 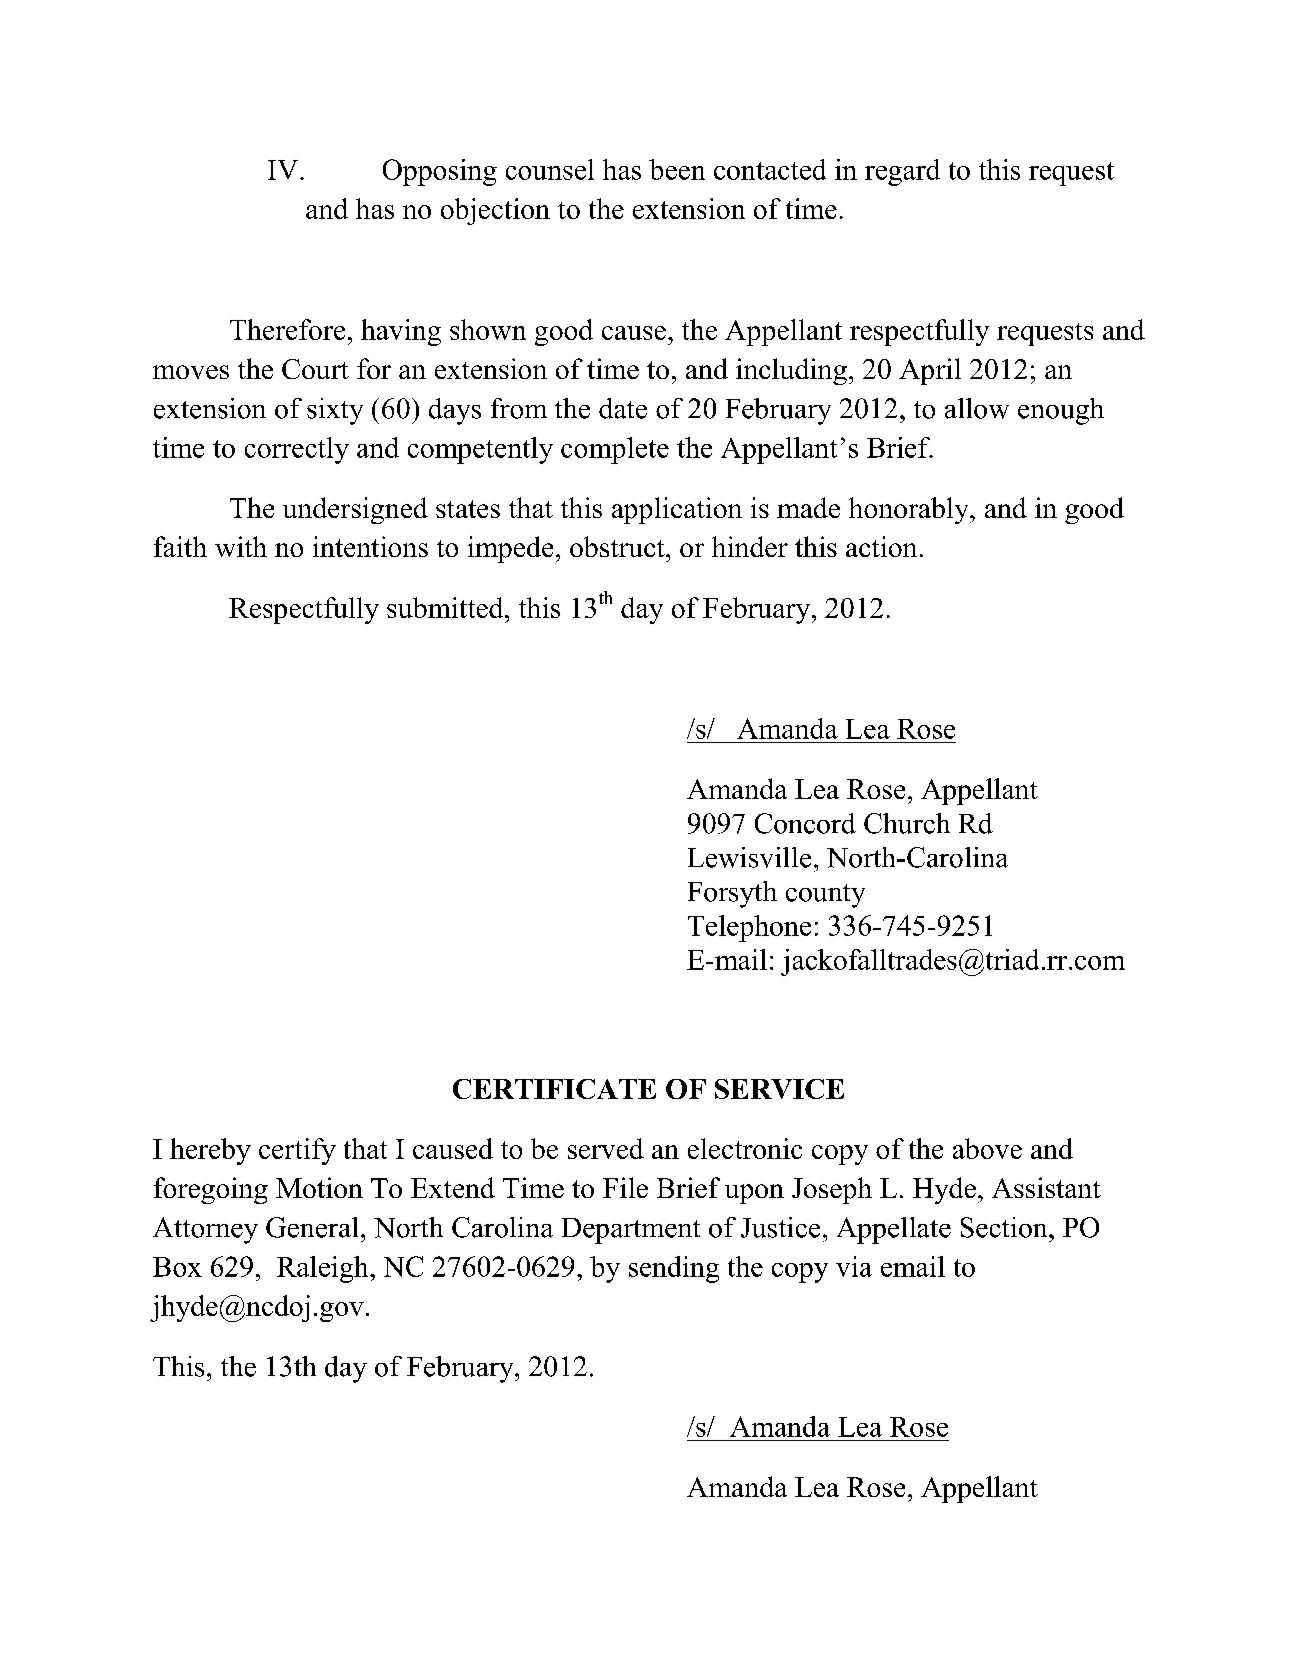 What do you see at coordinates (902, 172) in the document?
I see `regard` at bounding box center [902, 172].
